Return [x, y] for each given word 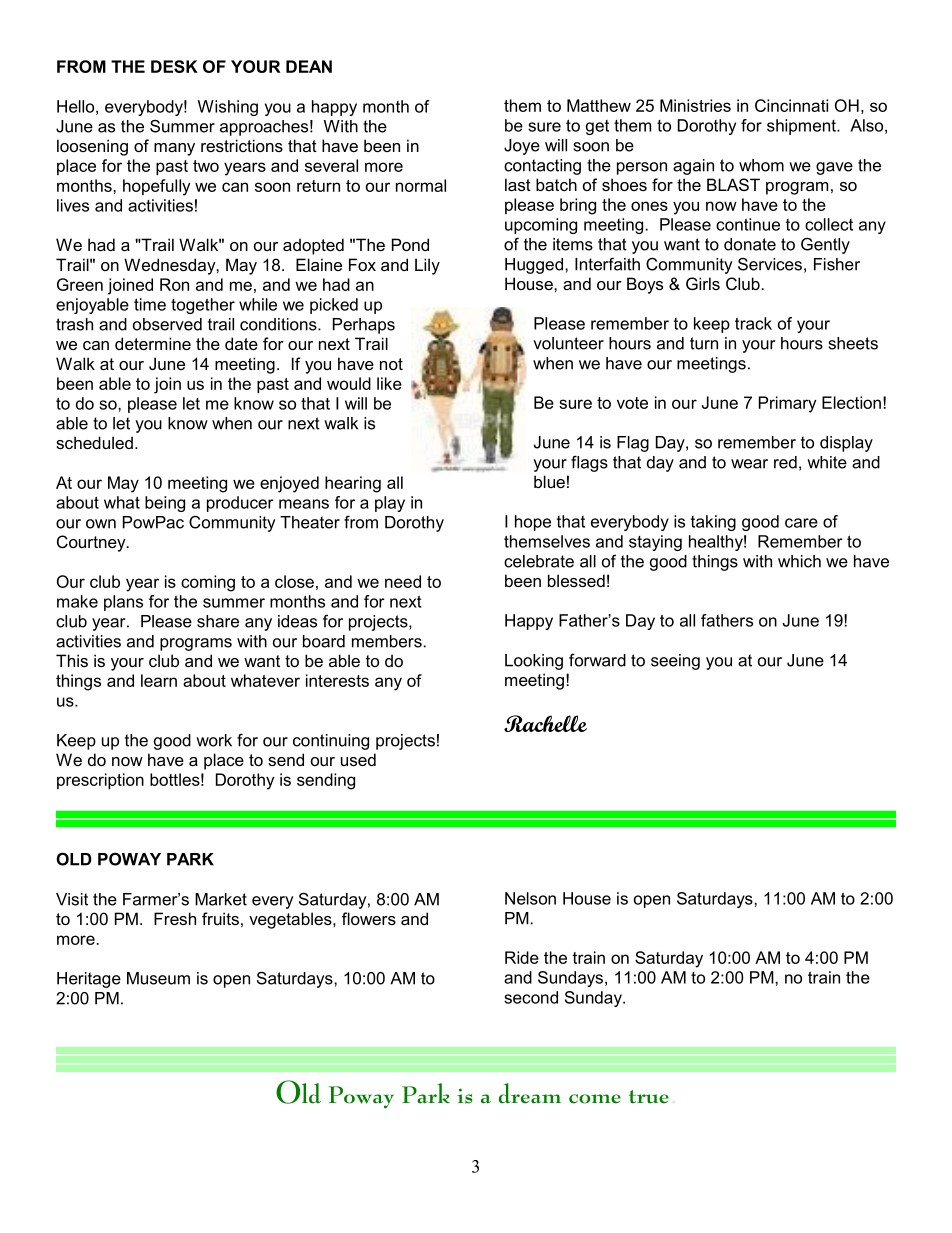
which [799, 561]
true [649, 1097]
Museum [158, 978]
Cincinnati [791, 105]
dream [530, 1093]
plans [123, 603]
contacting [542, 167]
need [403, 581]
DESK [174, 66]
